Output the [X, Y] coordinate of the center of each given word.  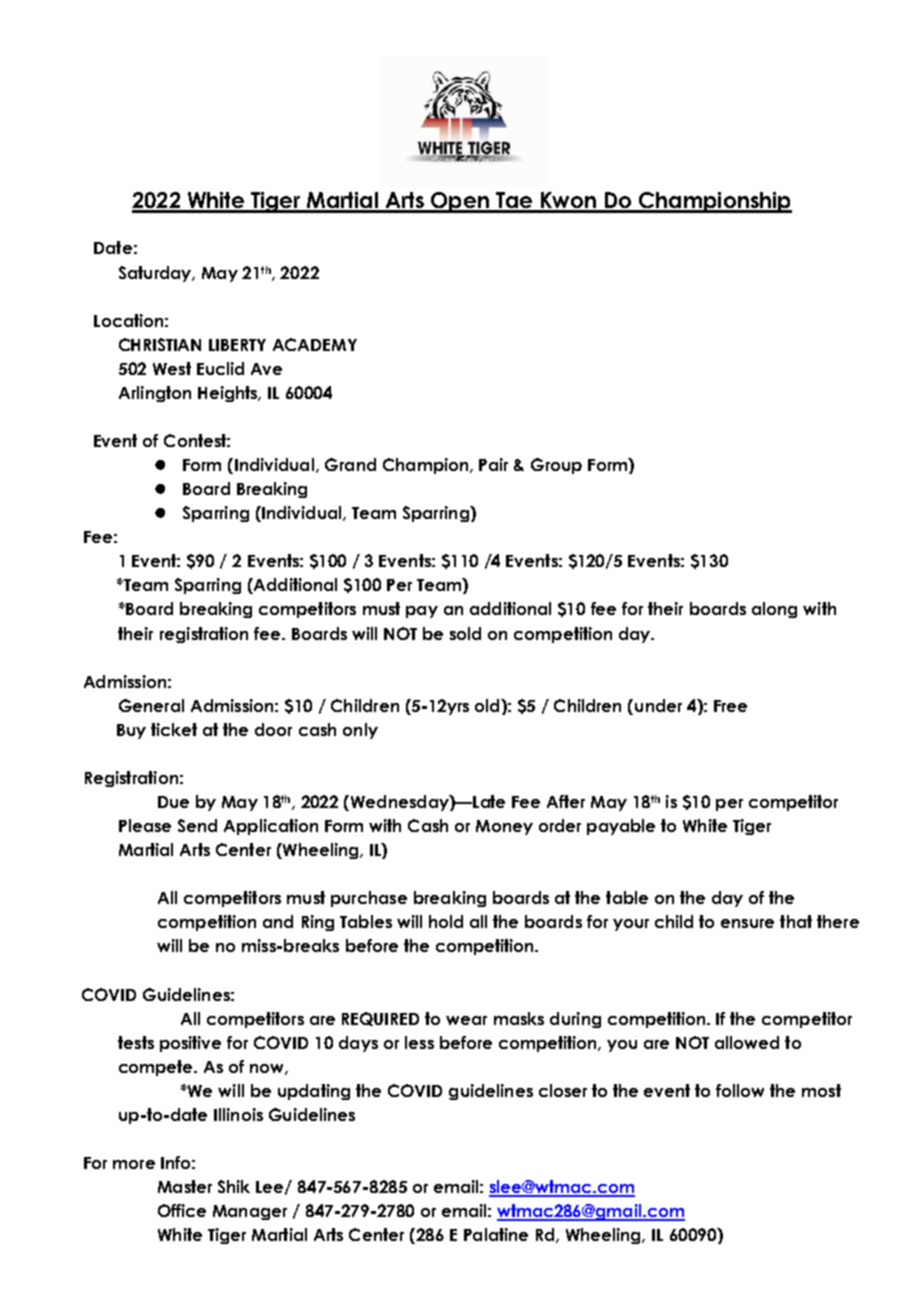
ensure [747, 923]
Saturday [156, 274]
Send [197, 825]
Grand [350, 464]
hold [446, 921]
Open [460, 202]
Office [182, 1210]
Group [556, 466]
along [774, 610]
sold [465, 633]
